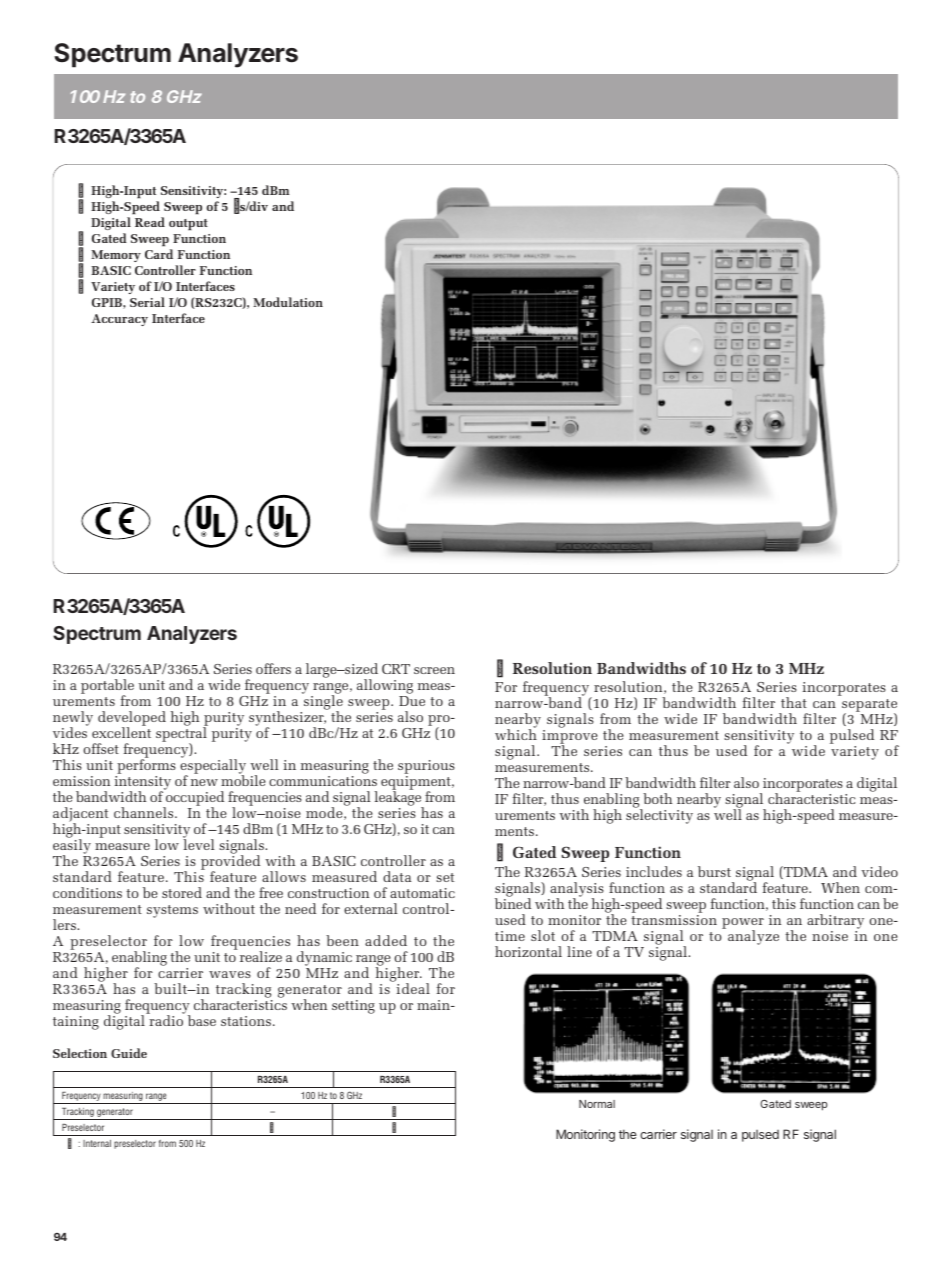  I want to click on output, so click(188, 225).
